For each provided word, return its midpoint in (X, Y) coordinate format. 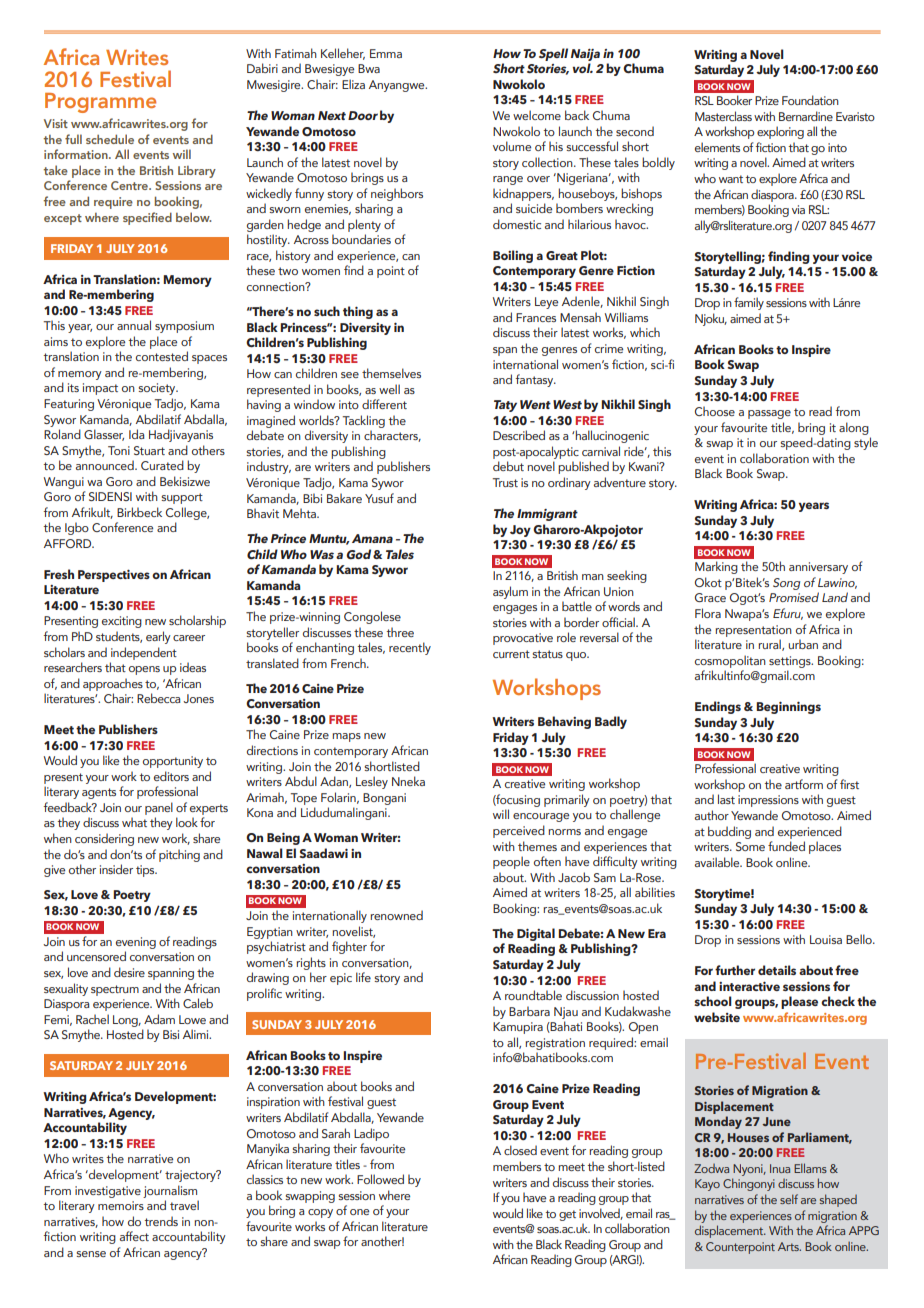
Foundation (810, 100)
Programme (100, 103)
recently (410, 648)
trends (161, 1221)
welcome (537, 115)
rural (770, 645)
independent (144, 653)
